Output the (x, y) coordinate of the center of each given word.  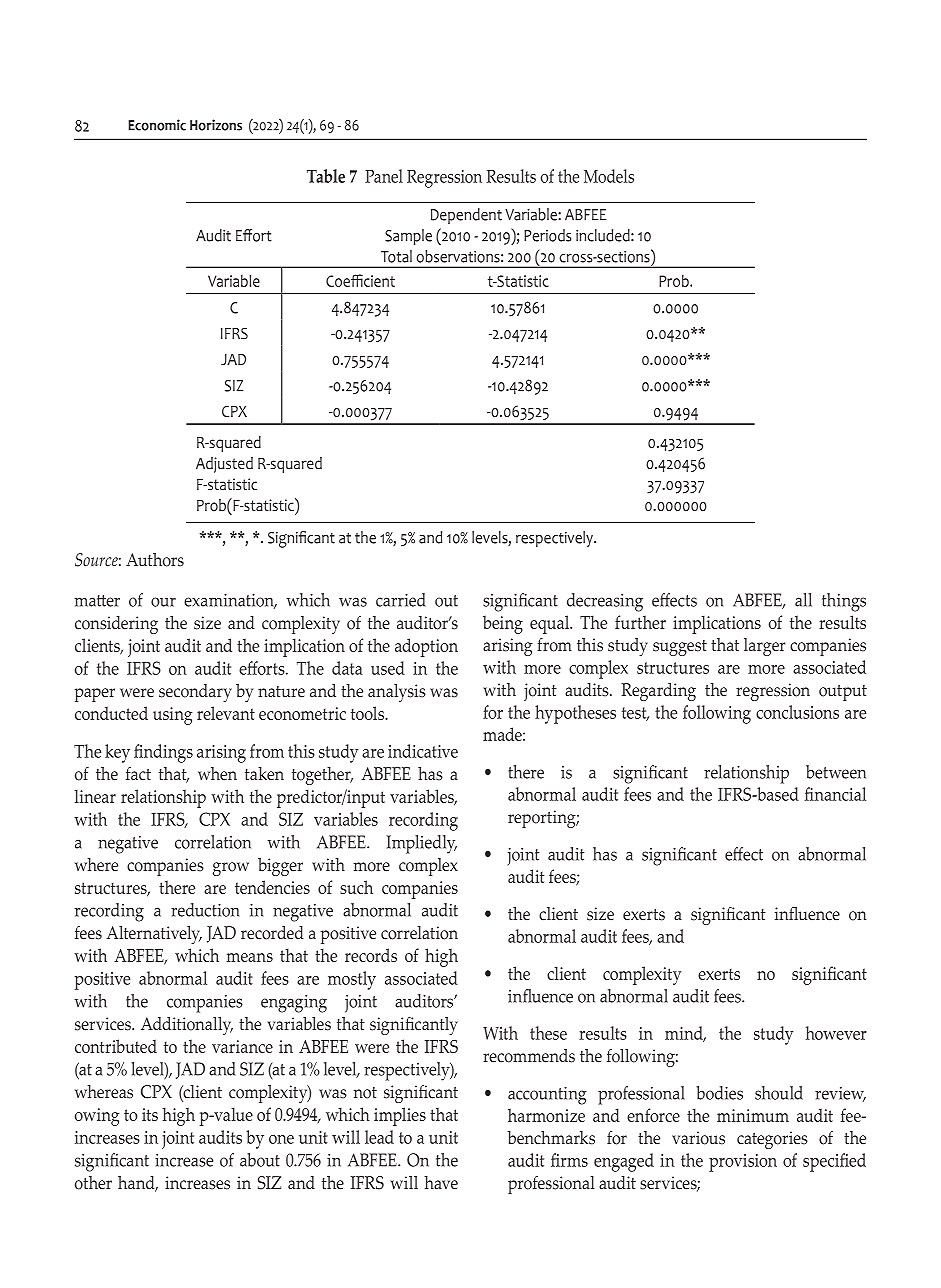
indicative (423, 751)
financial (835, 794)
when (217, 774)
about (260, 1160)
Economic (157, 125)
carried (401, 600)
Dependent (466, 216)
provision (743, 1163)
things (844, 602)
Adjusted (224, 465)
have (441, 1183)
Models (609, 176)
